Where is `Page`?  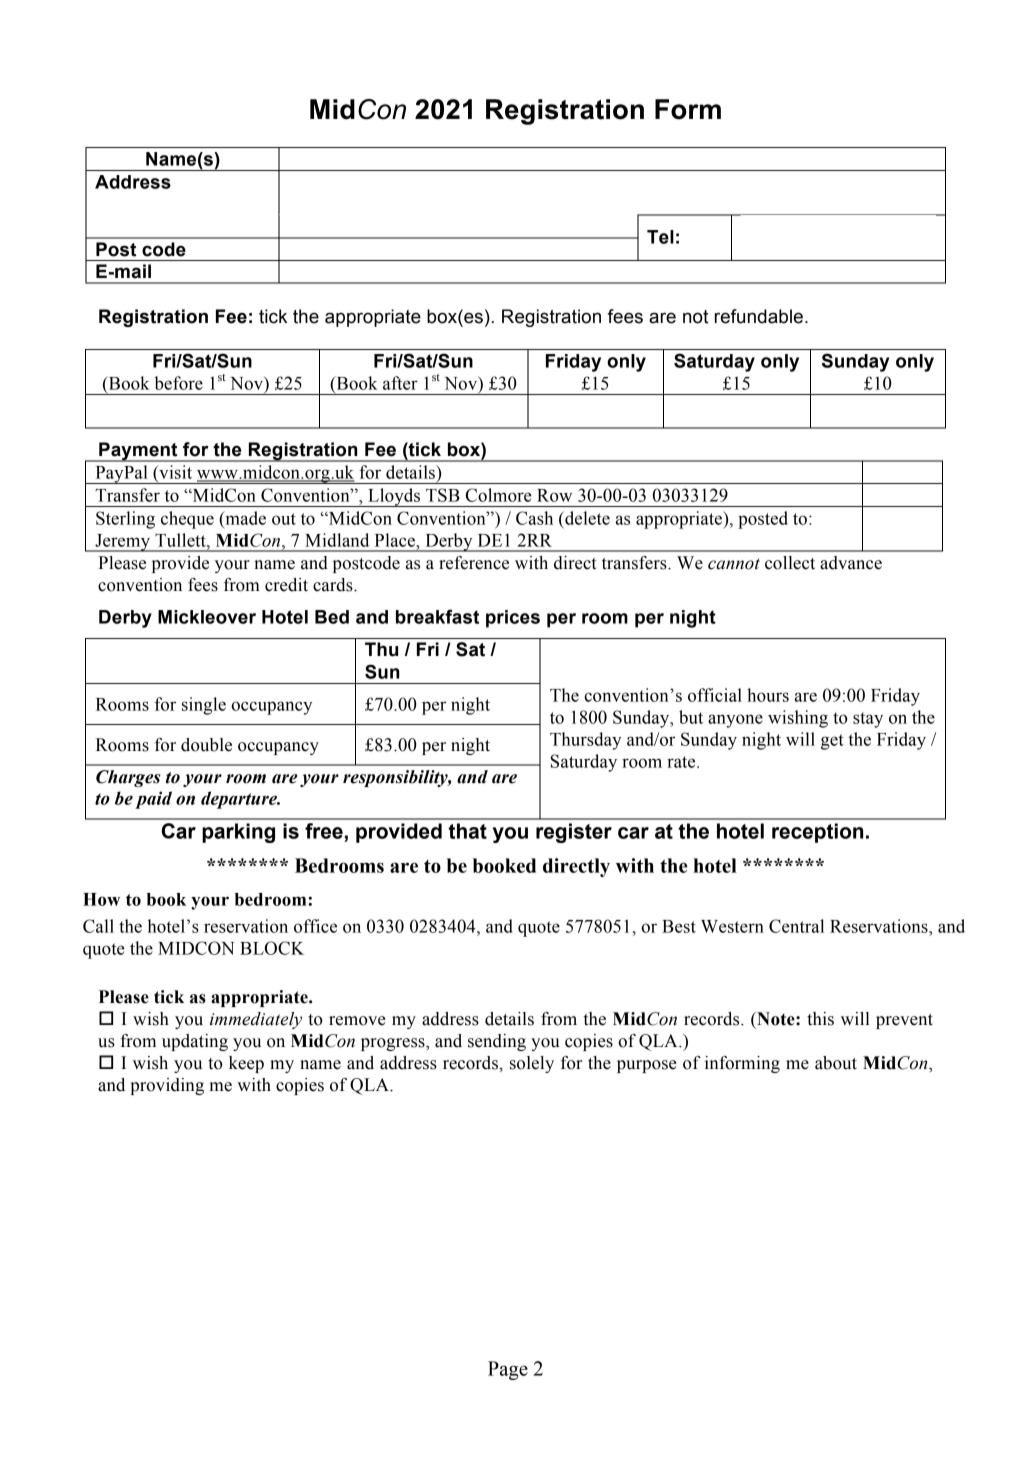
Page is located at coordinates (508, 1370).
